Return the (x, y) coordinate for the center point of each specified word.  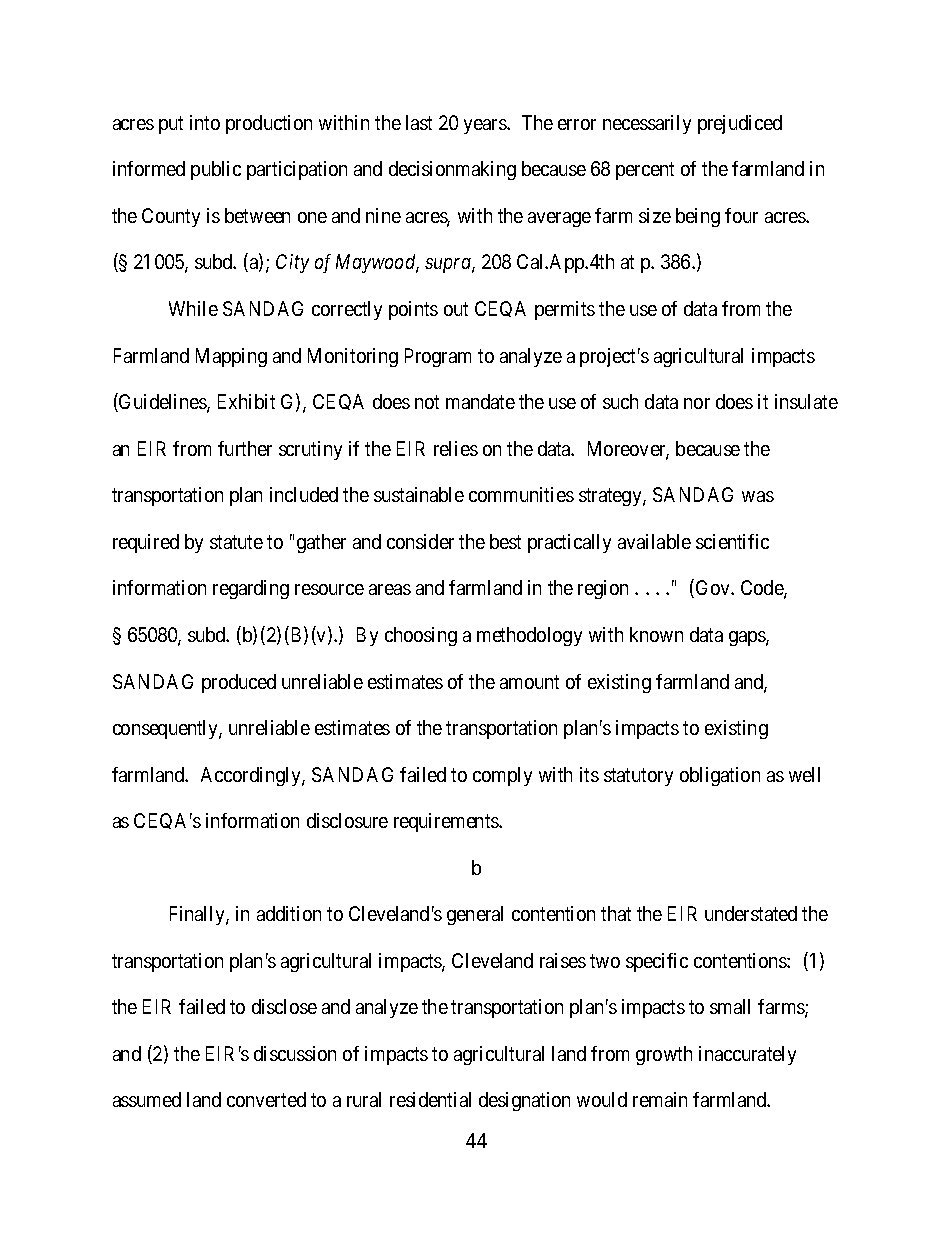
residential (430, 1099)
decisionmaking (452, 170)
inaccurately (747, 1055)
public (216, 170)
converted (266, 1099)
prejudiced (740, 124)
